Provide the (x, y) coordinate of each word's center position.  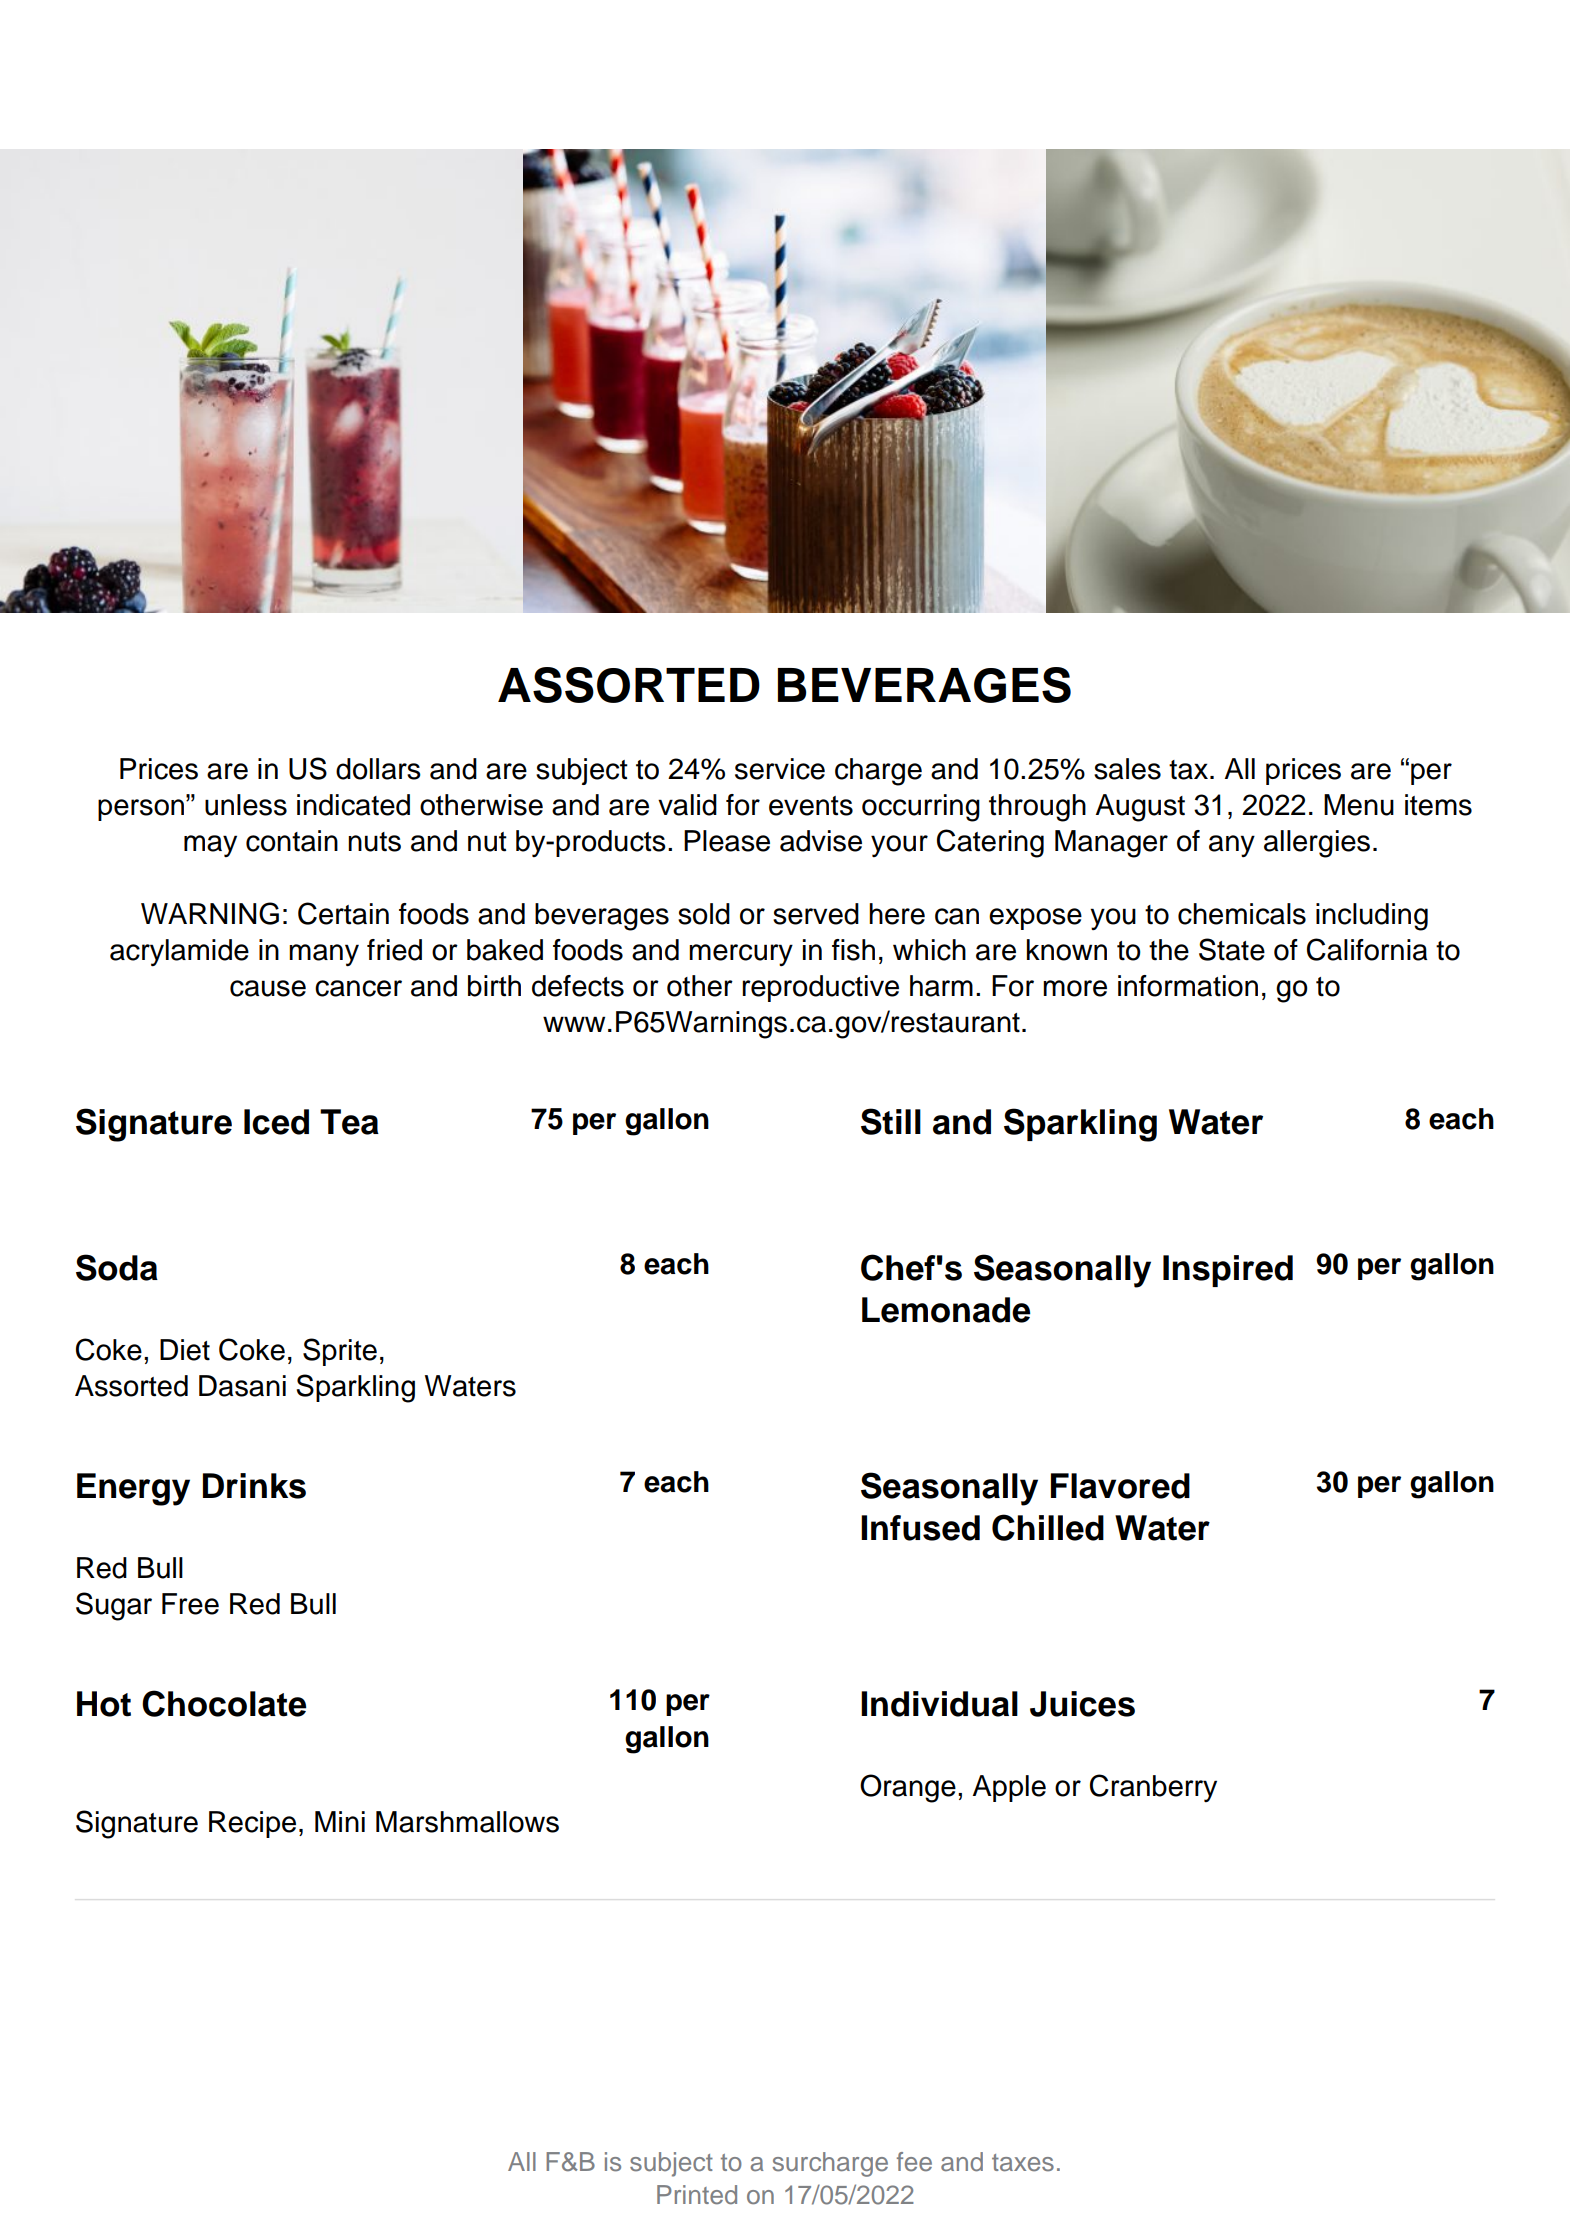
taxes (1023, 2163)
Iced (276, 1122)
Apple (1009, 1788)
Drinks (254, 1486)
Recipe (252, 1824)
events (811, 806)
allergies (1317, 844)
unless (246, 805)
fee (914, 2162)
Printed (697, 2195)
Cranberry (1153, 1788)
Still (891, 1121)
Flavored (1120, 1486)
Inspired (1228, 1271)
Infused (920, 1528)
